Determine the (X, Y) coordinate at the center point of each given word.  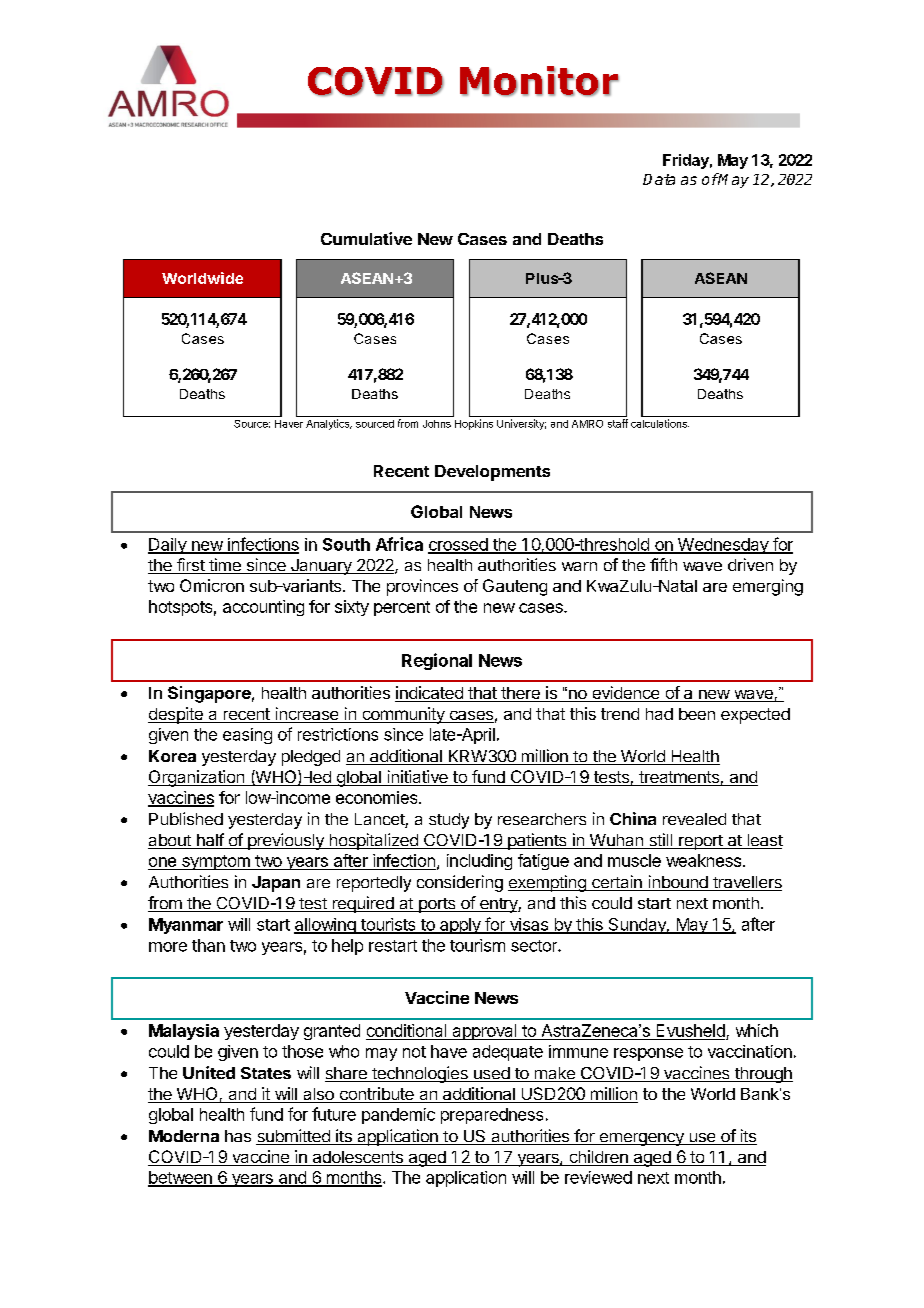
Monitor (539, 81)
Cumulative (366, 238)
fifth (663, 564)
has (238, 1136)
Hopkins (474, 424)
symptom (215, 862)
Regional (437, 661)
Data (659, 179)
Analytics (329, 424)
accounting (263, 608)
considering (460, 883)
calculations (660, 423)
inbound (678, 883)
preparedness (492, 1116)
